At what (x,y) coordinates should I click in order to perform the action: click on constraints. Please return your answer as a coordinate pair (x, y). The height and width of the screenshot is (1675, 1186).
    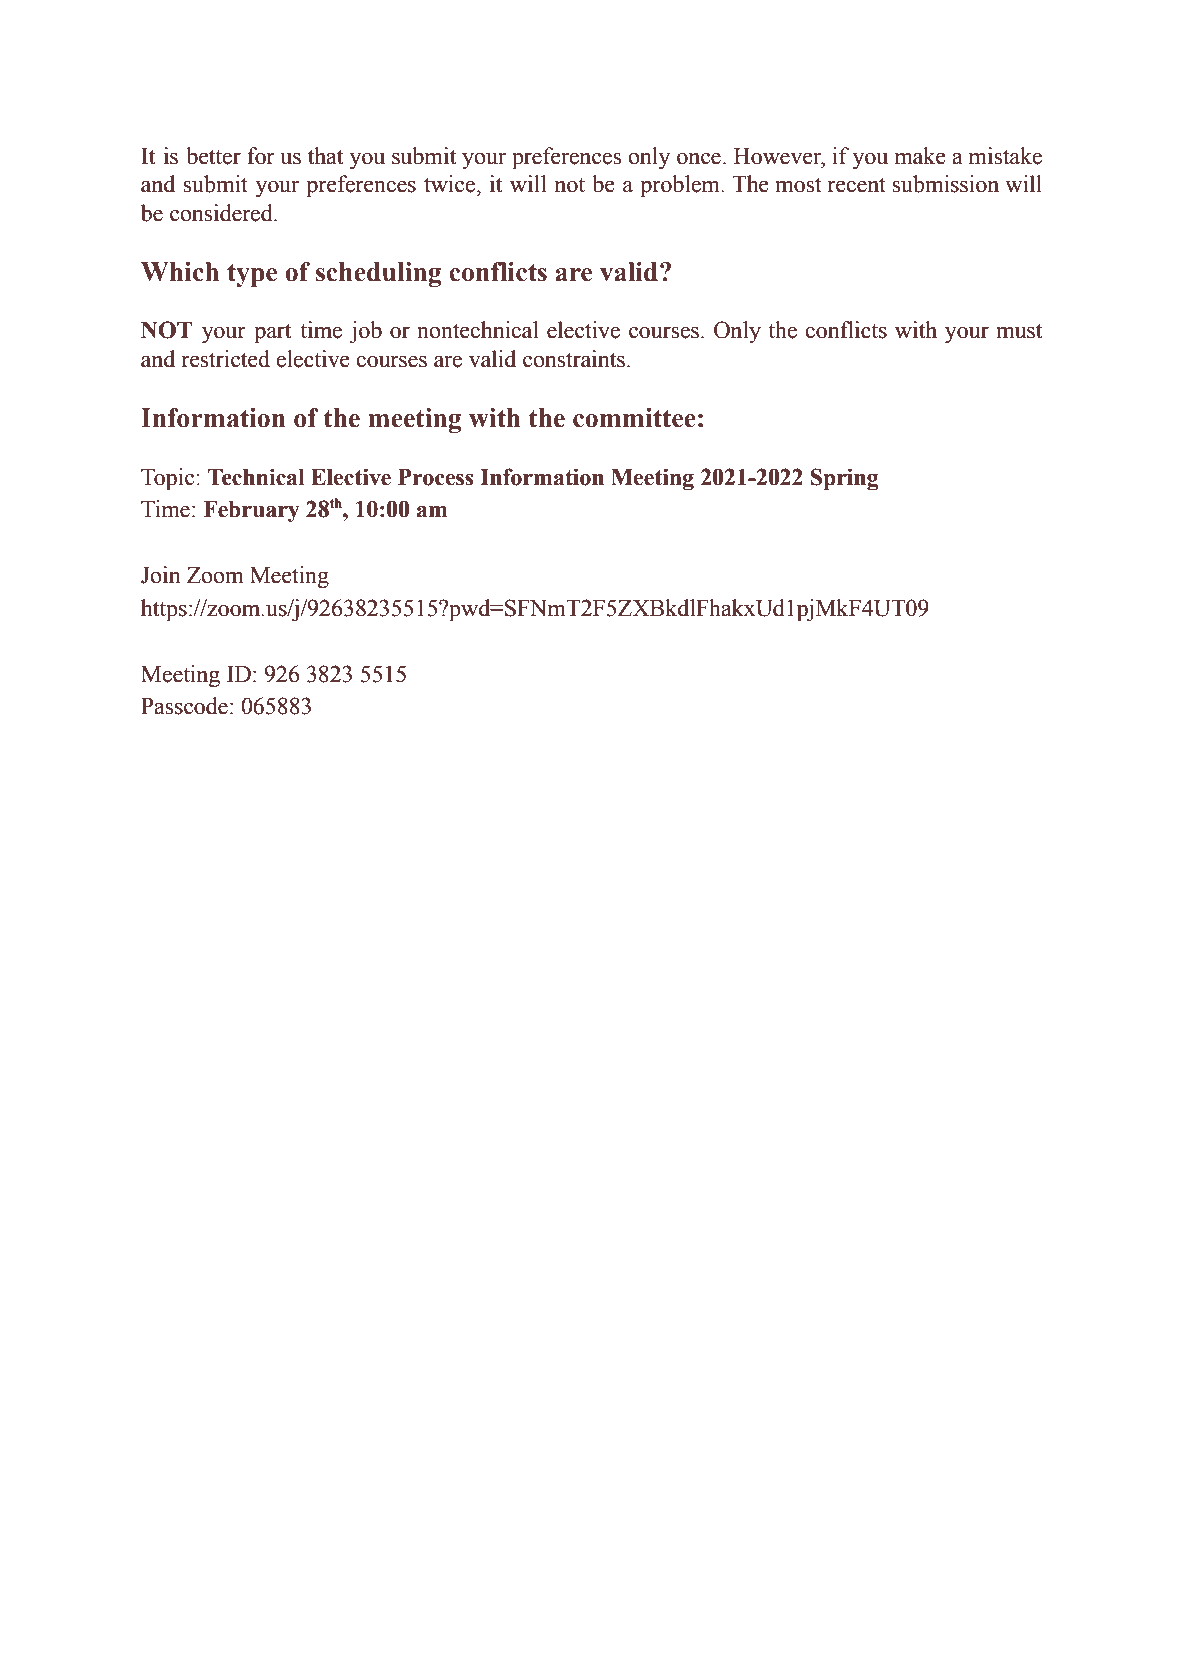
    Looking at the image, I should click on (574, 359).
